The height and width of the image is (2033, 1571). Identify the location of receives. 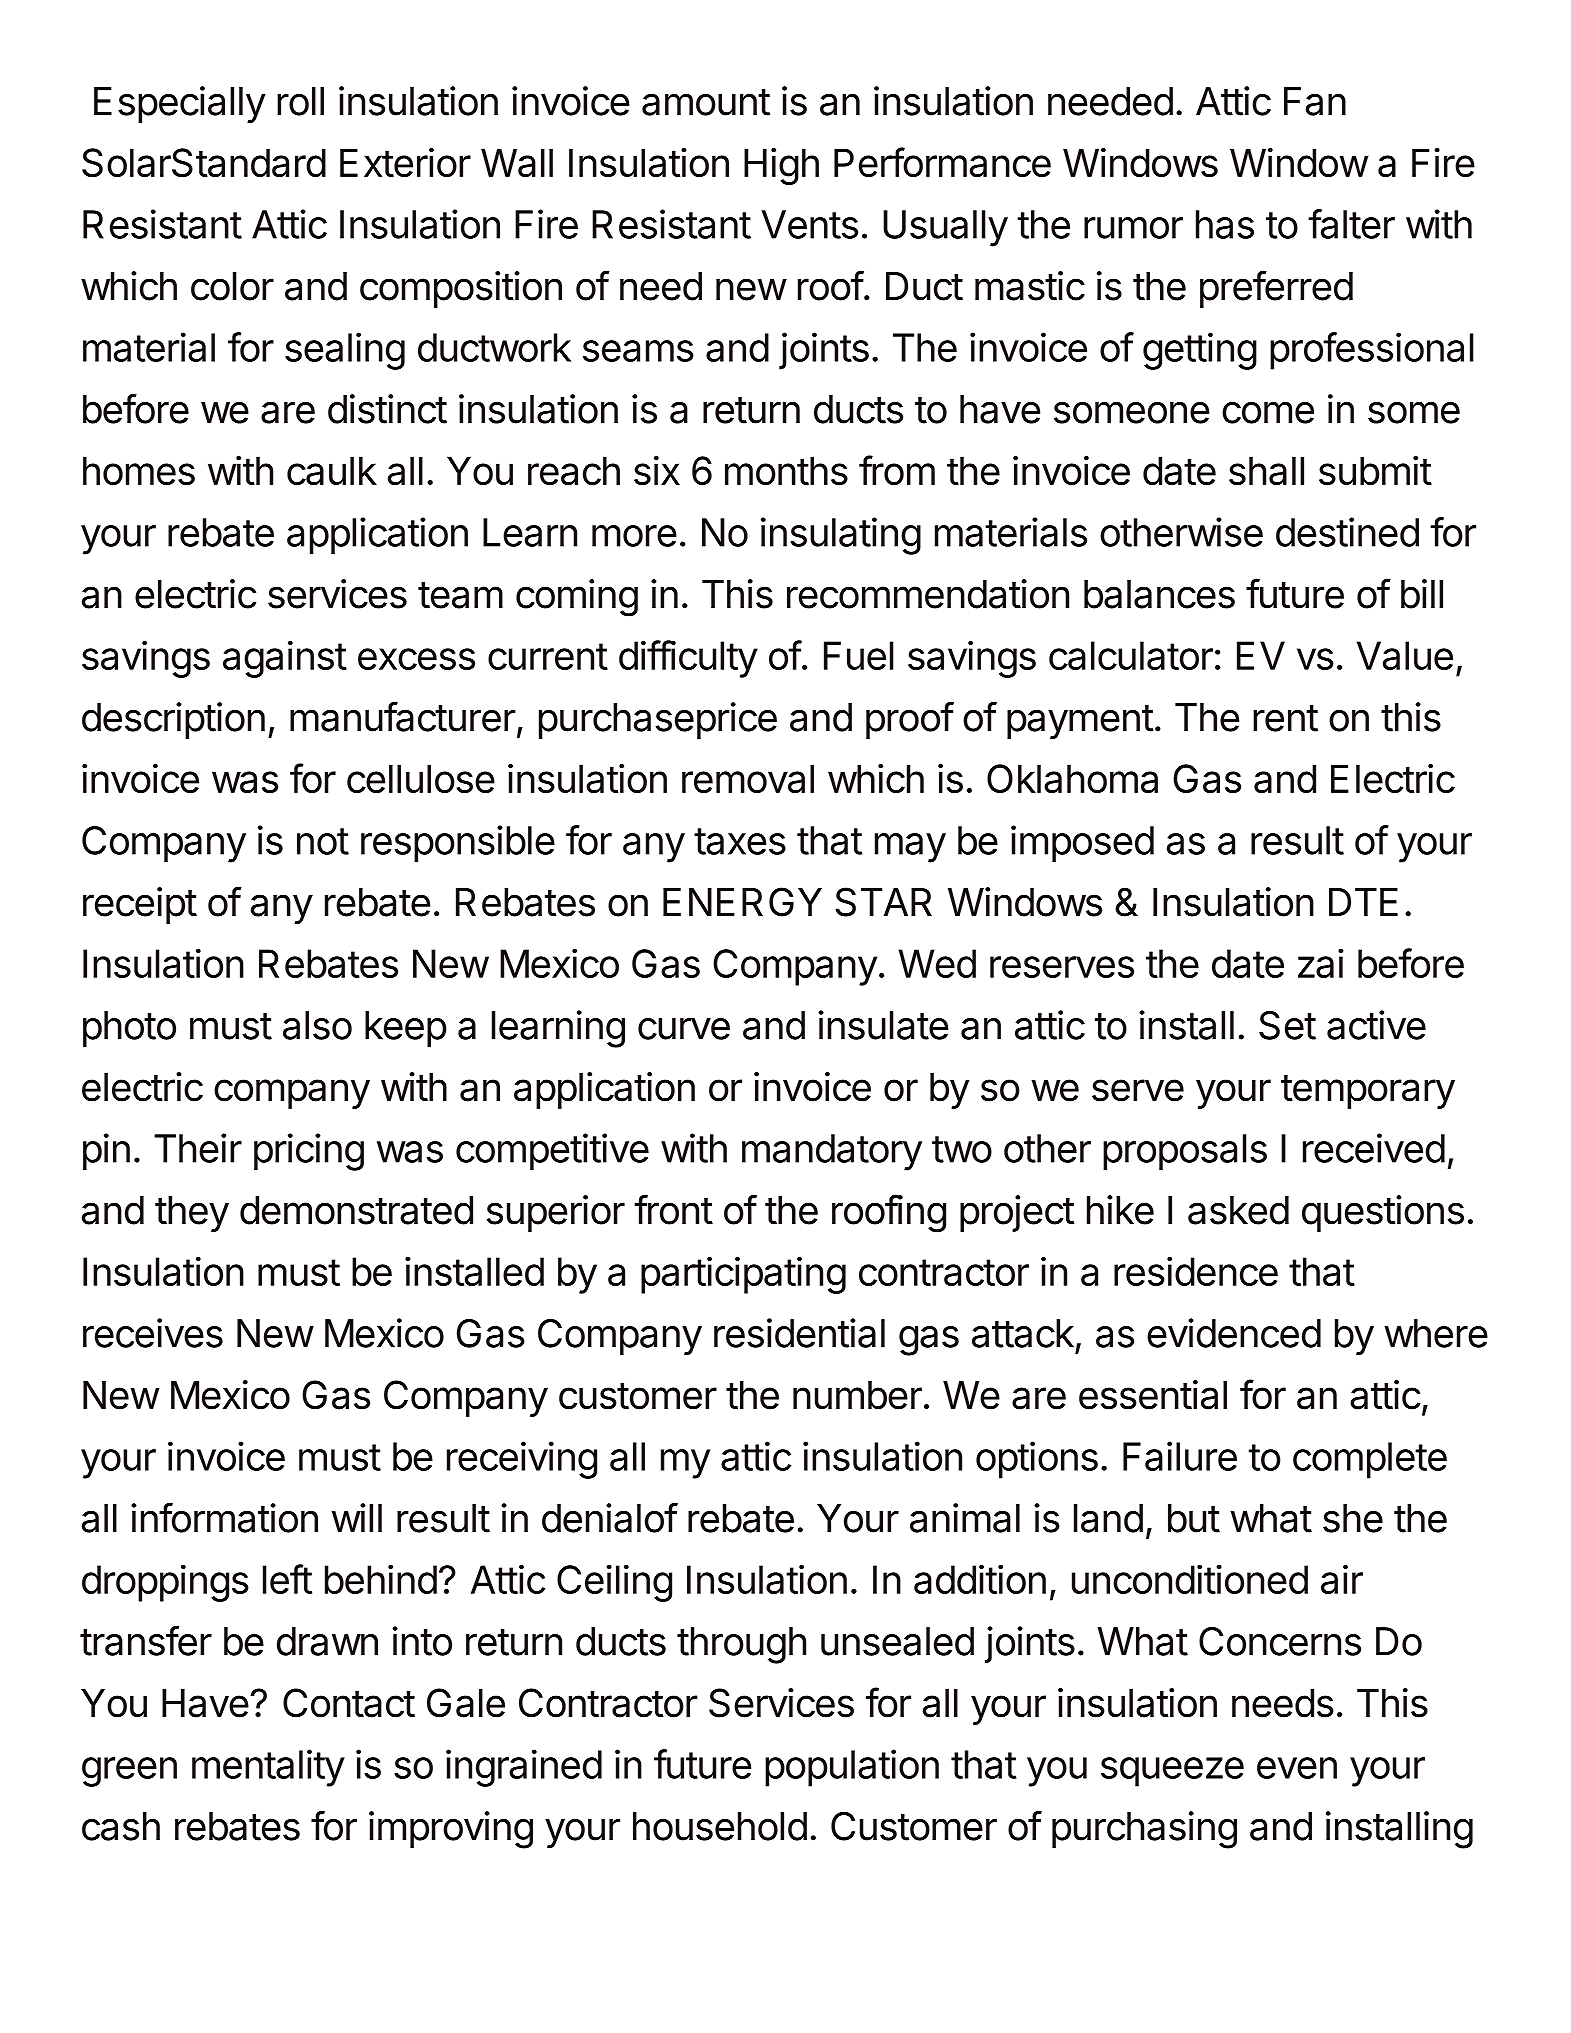
(153, 1333).
